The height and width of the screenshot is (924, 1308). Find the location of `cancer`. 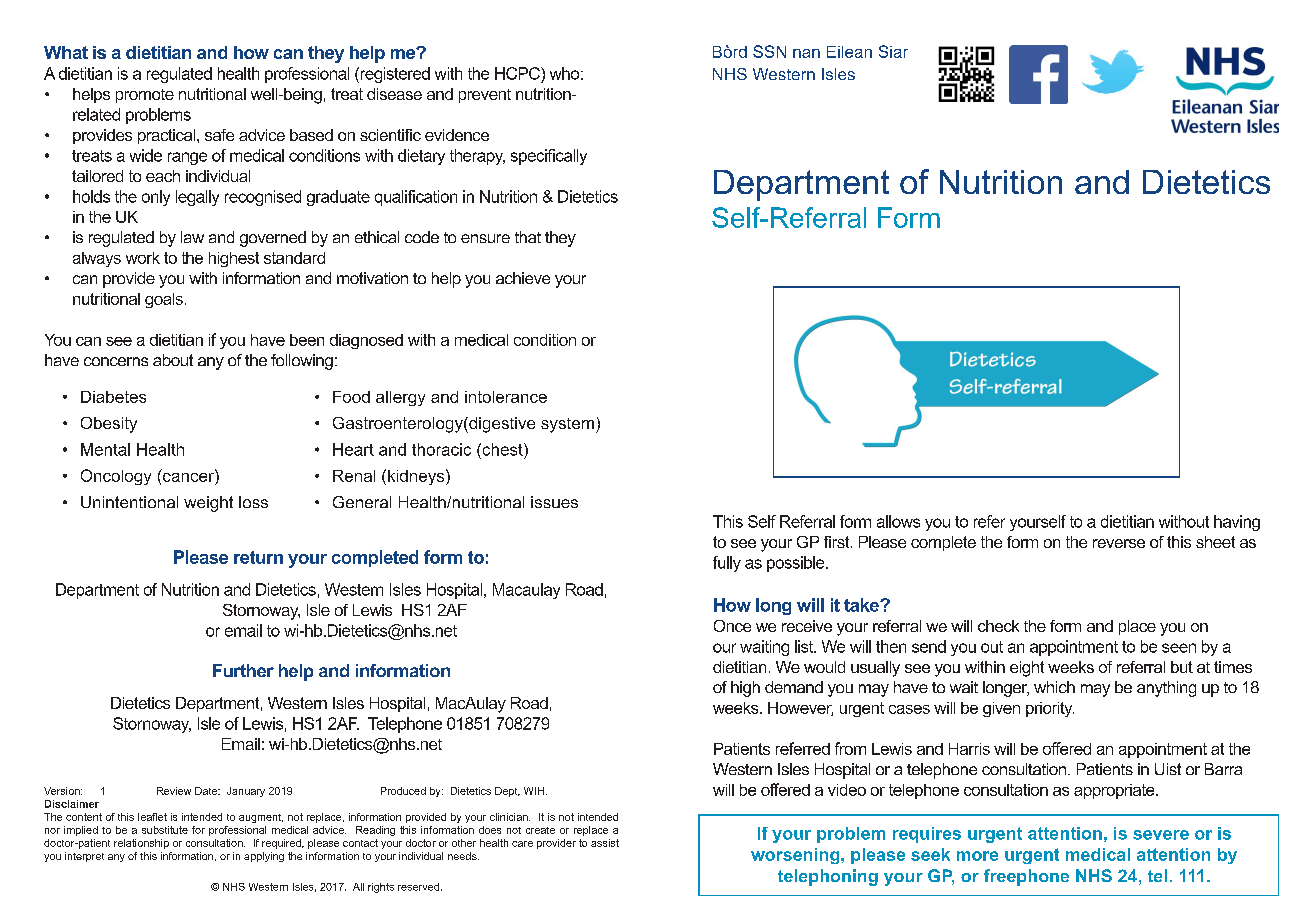

cancer is located at coordinates (189, 476).
